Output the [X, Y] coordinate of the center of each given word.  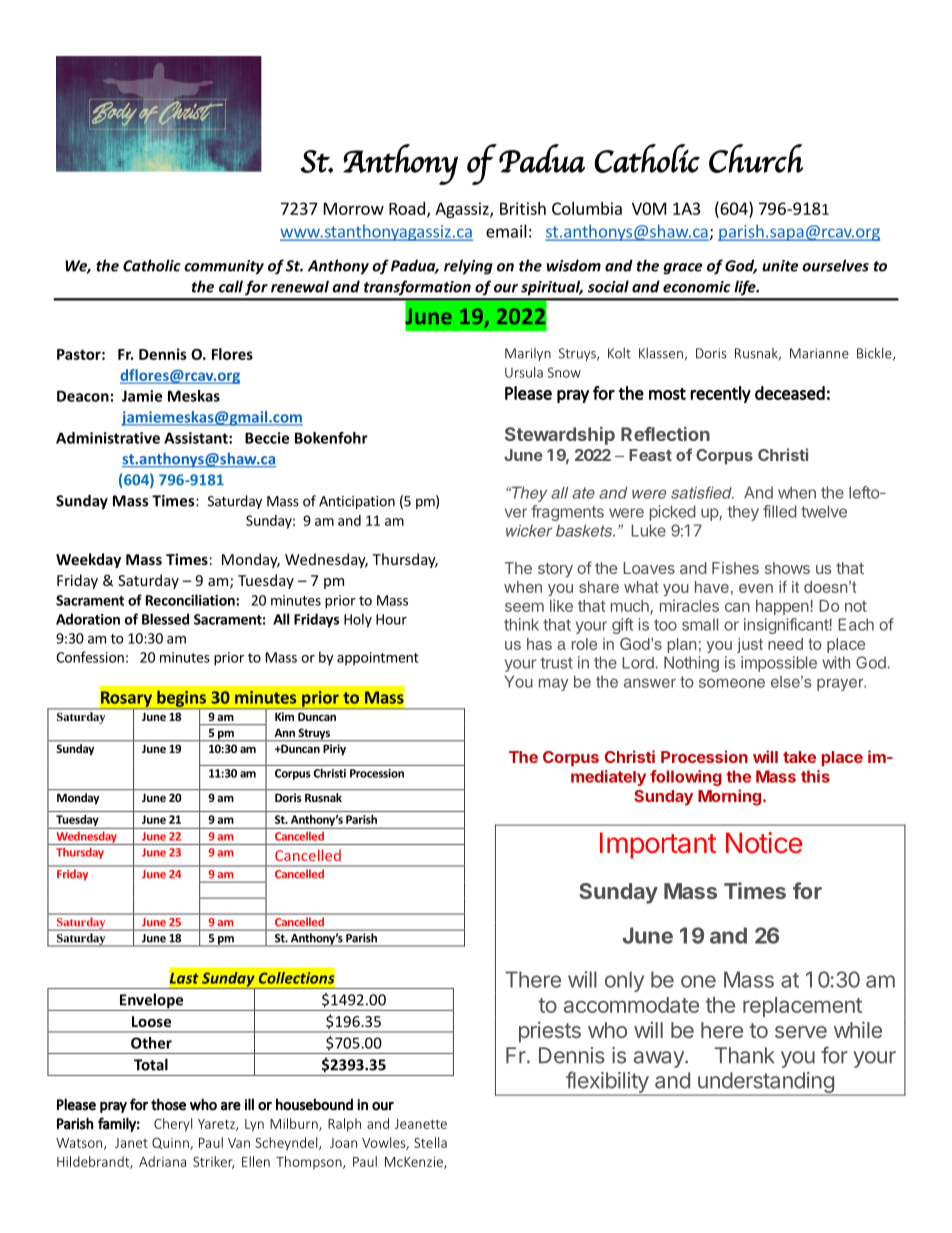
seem [524, 607]
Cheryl [173, 1125]
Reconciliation [191, 600]
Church [756, 158]
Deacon [83, 396]
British [523, 208]
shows [787, 568]
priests [550, 1032]
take [799, 757]
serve [801, 1032]
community [224, 267]
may [553, 684]
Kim [284, 716]
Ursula [524, 372]
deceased [790, 393]
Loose [151, 1021]
